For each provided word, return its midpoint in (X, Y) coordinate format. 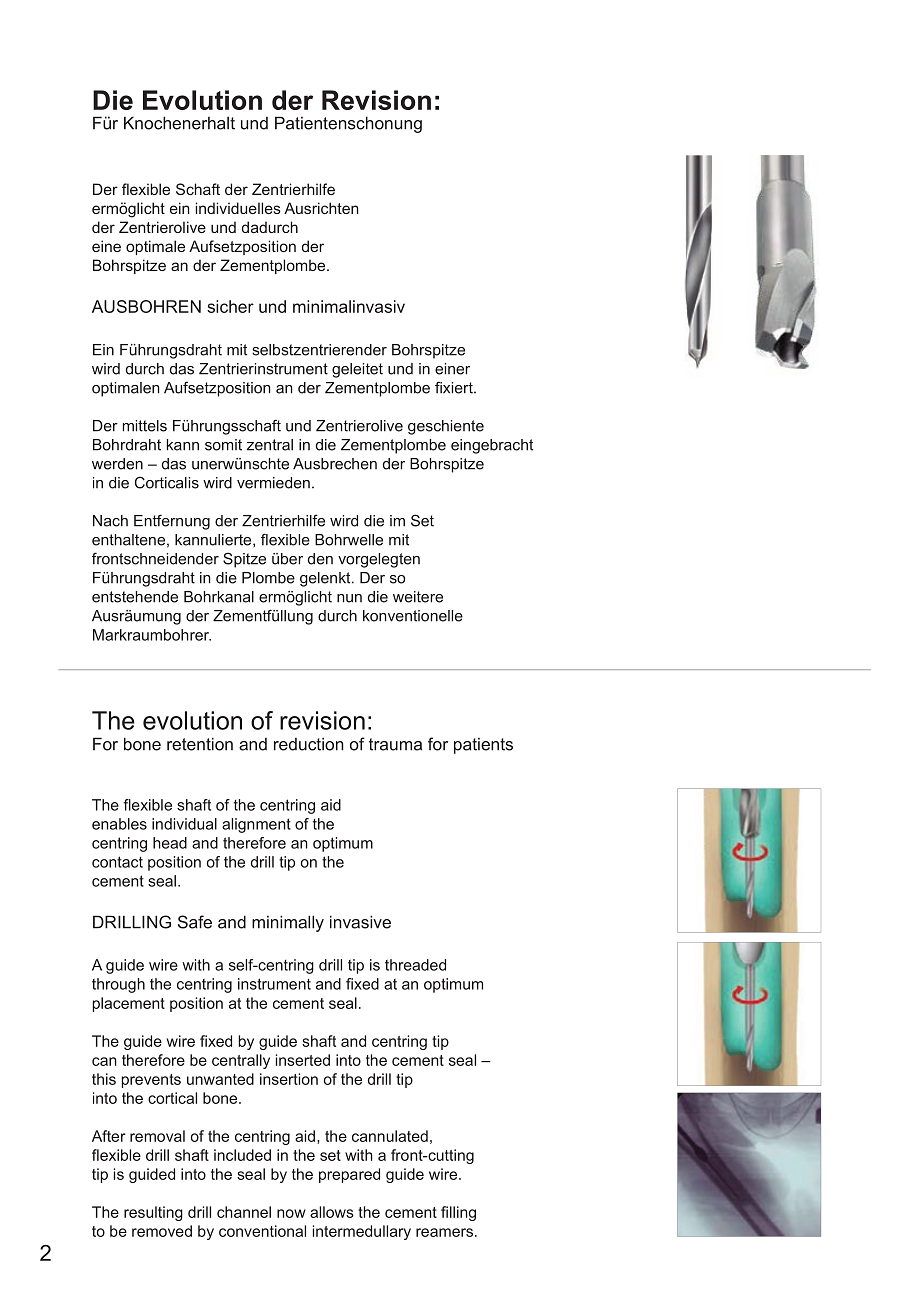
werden (117, 464)
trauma (395, 744)
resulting (153, 1213)
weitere (418, 597)
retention (200, 744)
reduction (309, 744)
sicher (230, 306)
